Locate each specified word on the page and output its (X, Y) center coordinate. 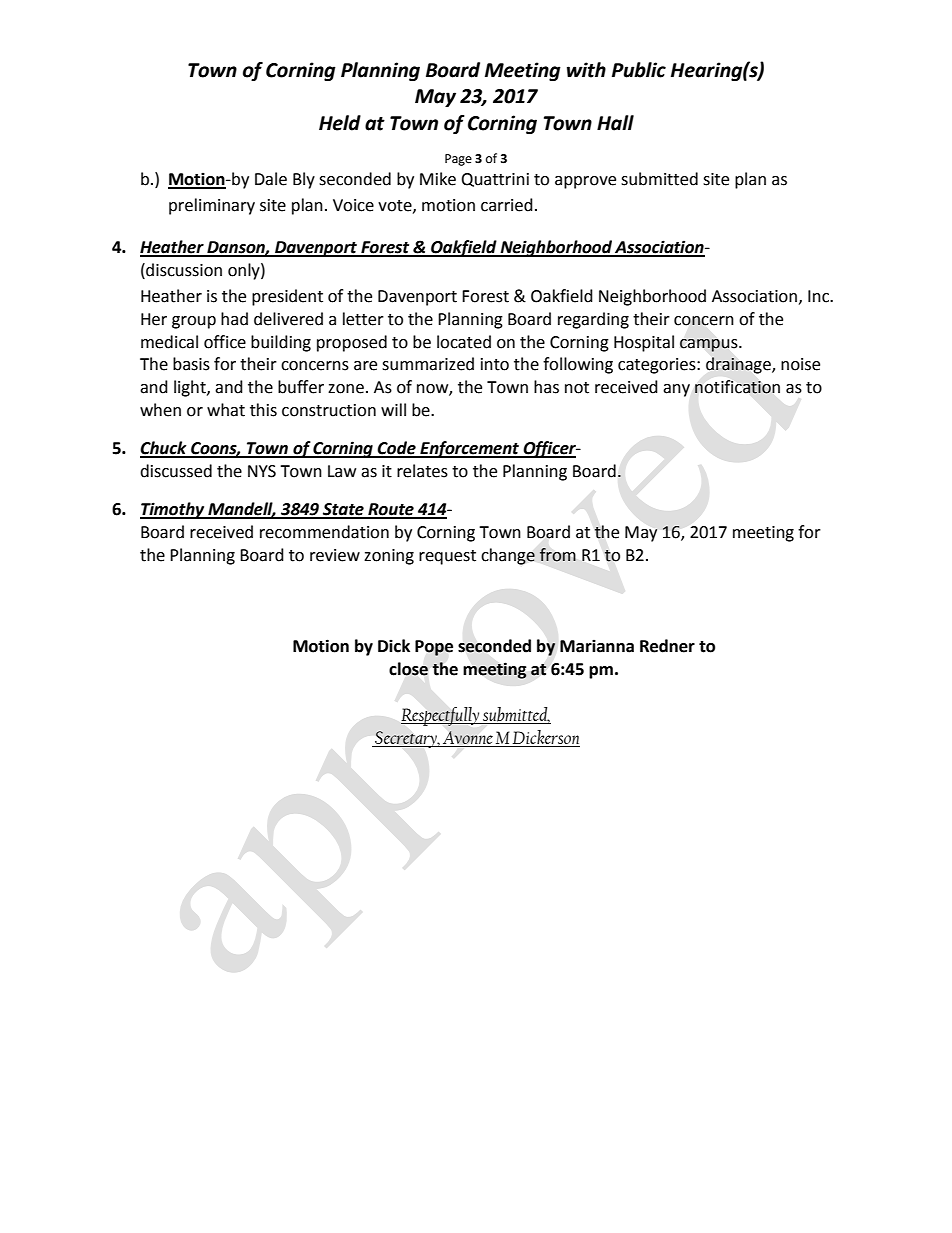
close (408, 669)
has (546, 387)
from (558, 555)
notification (737, 387)
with (586, 70)
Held (340, 123)
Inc (819, 296)
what (226, 410)
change (508, 556)
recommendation (324, 532)
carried (507, 205)
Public (639, 70)
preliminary (212, 206)
